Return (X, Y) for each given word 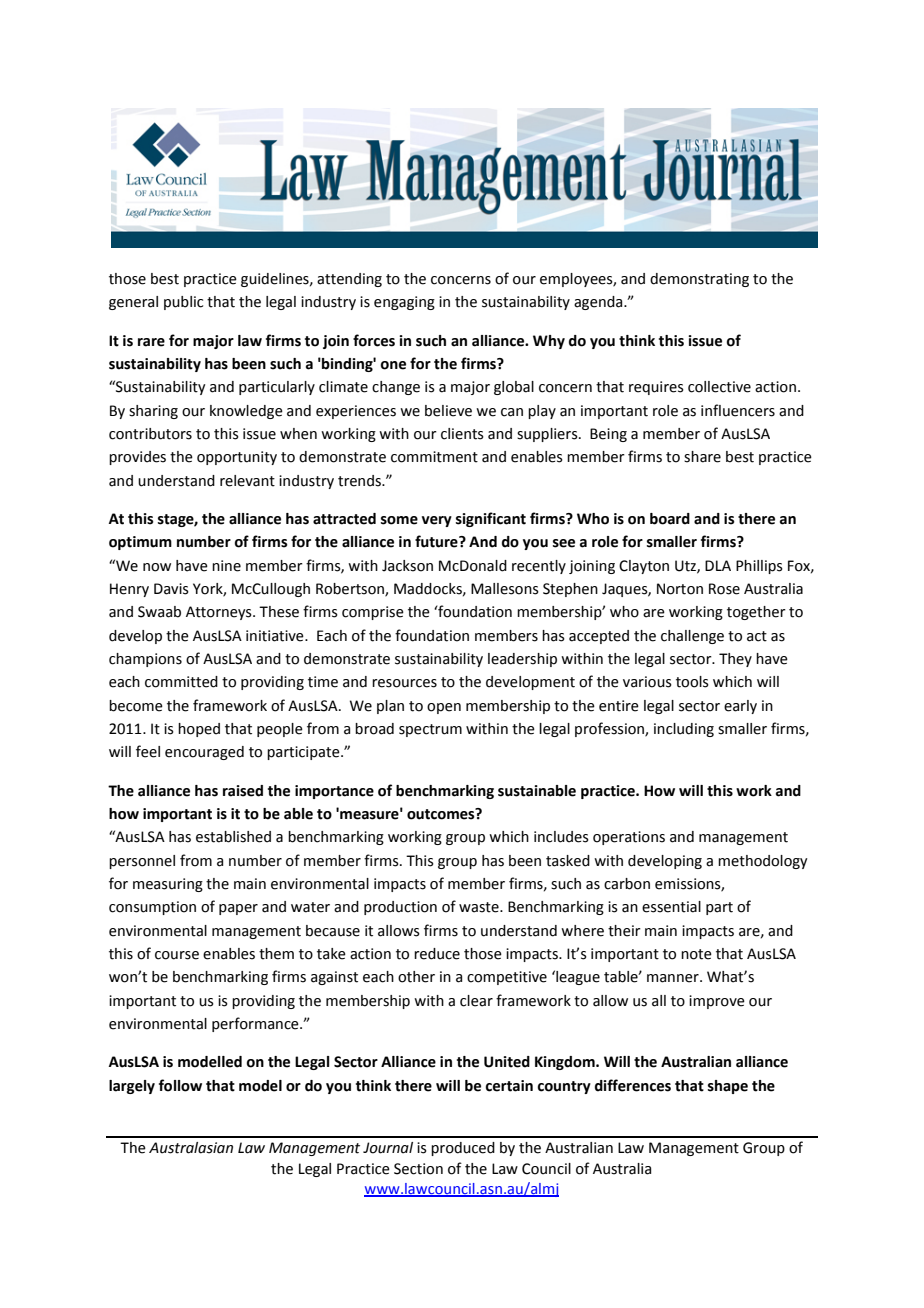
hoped (199, 730)
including (684, 730)
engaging (404, 303)
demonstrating (699, 280)
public (183, 303)
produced (463, 1149)
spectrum (430, 730)
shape (728, 1087)
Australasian (191, 1148)
